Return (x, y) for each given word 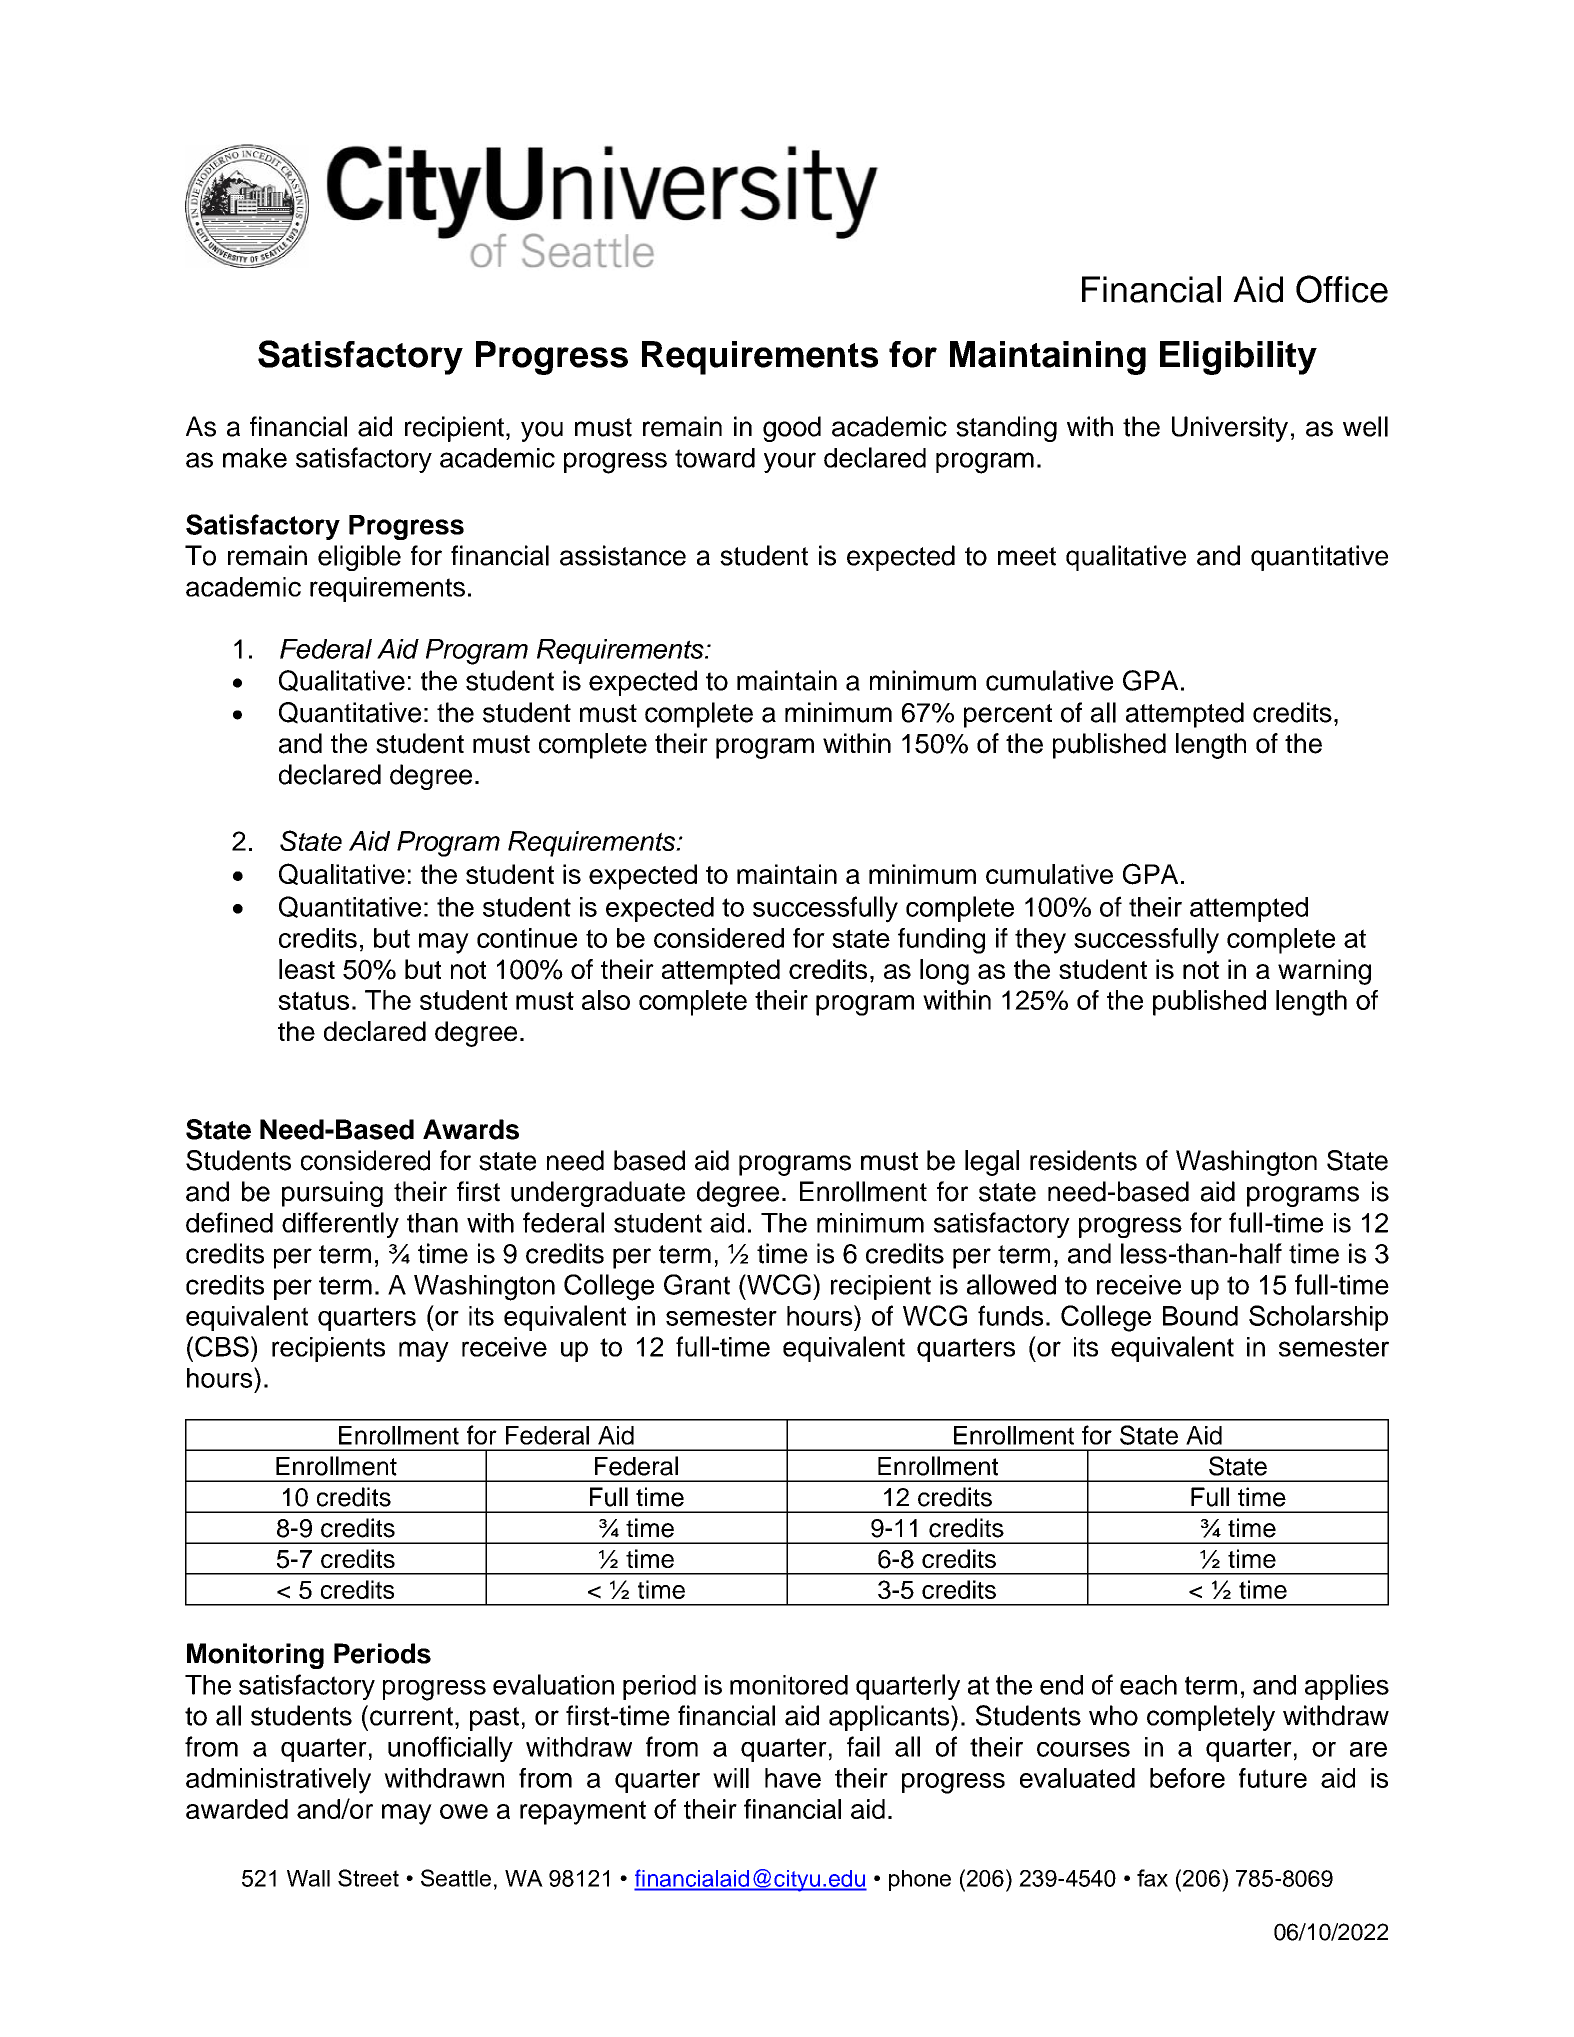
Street (368, 1878)
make (255, 458)
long (944, 972)
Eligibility (1238, 358)
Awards (471, 1129)
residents (1083, 1160)
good (792, 429)
